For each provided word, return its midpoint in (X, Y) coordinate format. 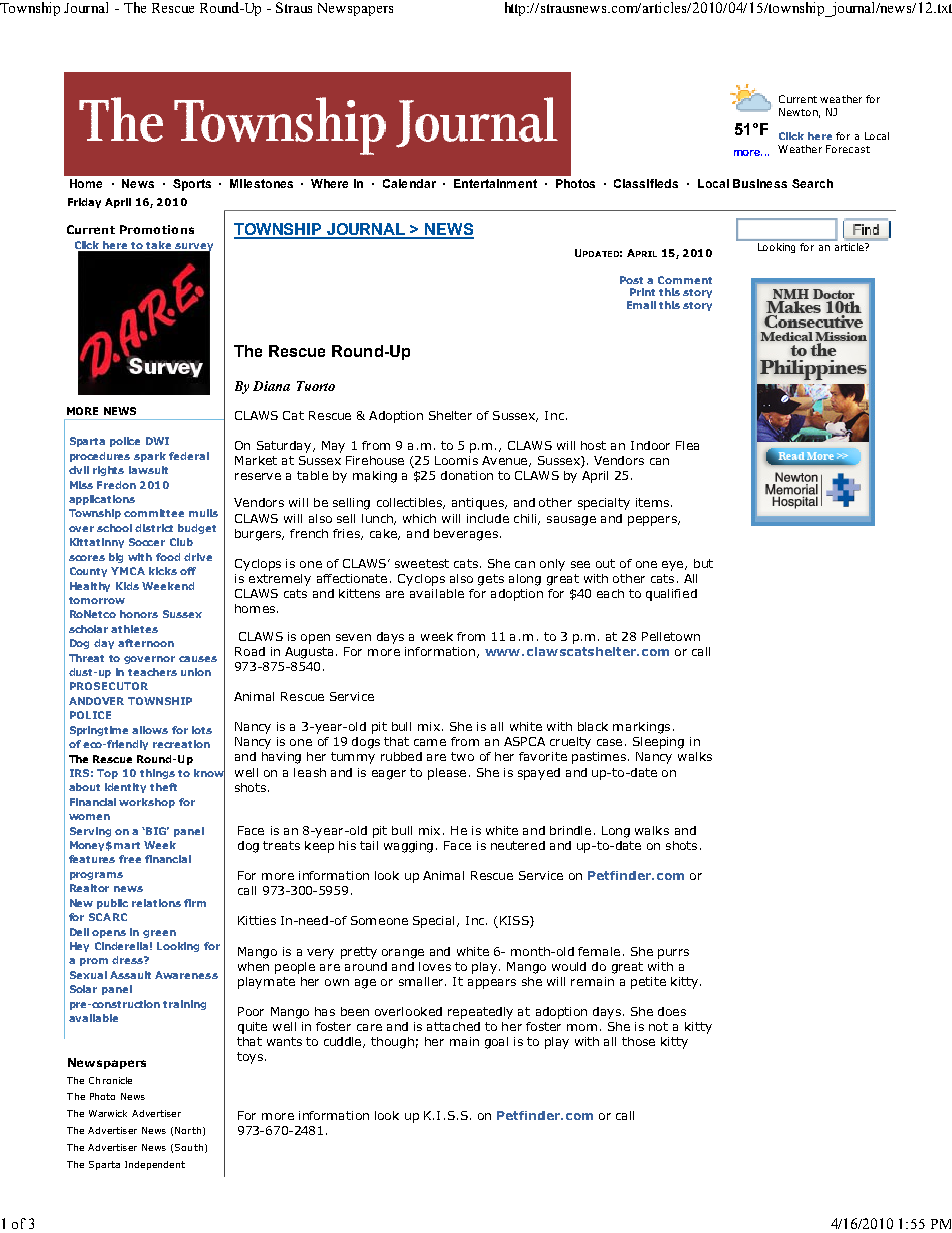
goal (496, 1043)
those (638, 1041)
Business (760, 183)
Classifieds (646, 183)
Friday (84, 203)
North (188, 1130)
